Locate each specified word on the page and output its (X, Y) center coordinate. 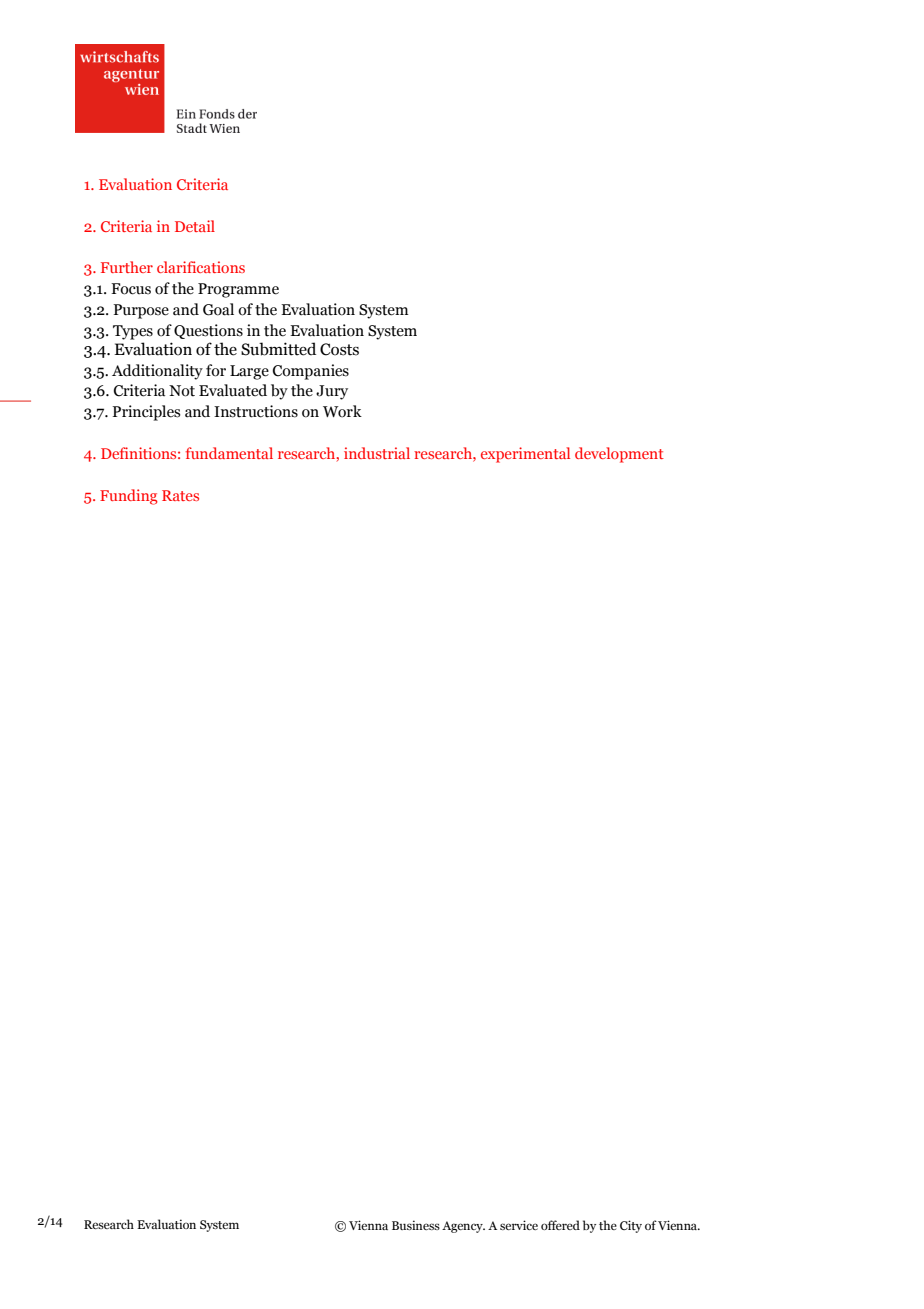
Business (416, 1225)
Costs (339, 349)
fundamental (229, 453)
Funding (129, 497)
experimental (525, 455)
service (519, 1225)
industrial (377, 453)
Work (342, 411)
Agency (463, 1227)
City (631, 1226)
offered (560, 1225)
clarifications (201, 267)
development (619, 455)
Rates (180, 495)
